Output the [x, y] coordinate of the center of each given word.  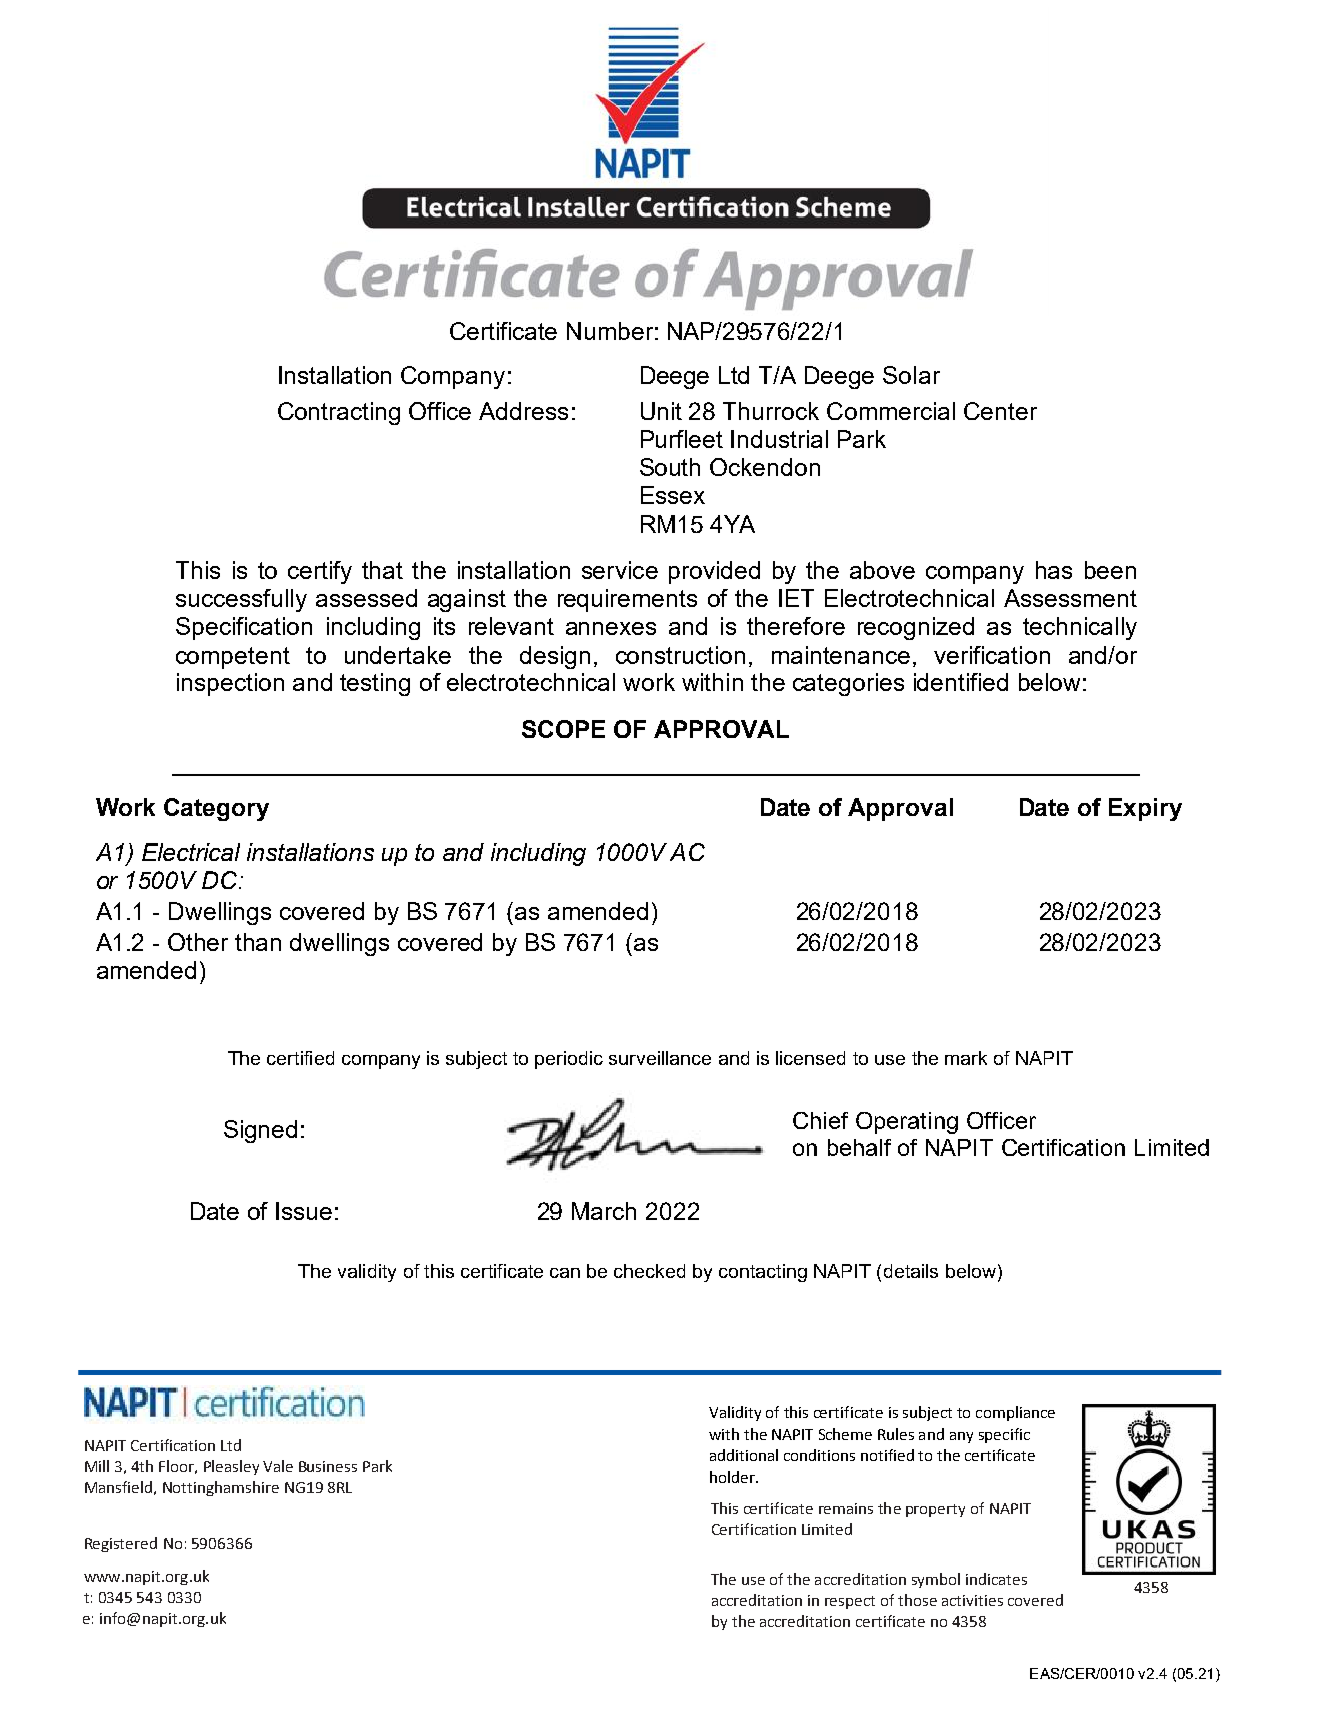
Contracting [339, 413]
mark [966, 1058]
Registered [121, 1544]
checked [649, 1271]
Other [198, 942]
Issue [304, 1211]
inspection [230, 684]
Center [1000, 411]
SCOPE [563, 729]
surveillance [660, 1058]
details [911, 1271]
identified [961, 682]
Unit [661, 411]
